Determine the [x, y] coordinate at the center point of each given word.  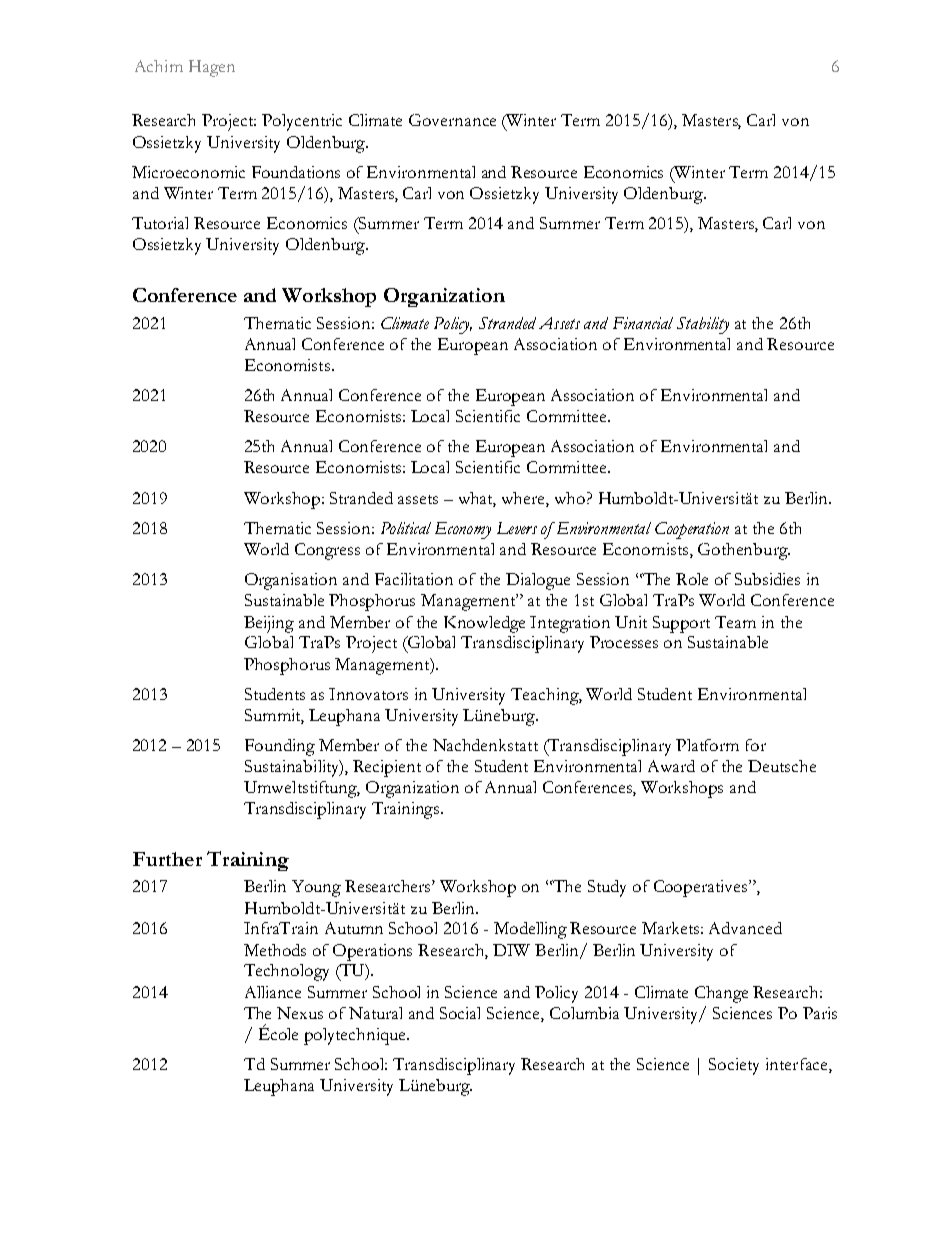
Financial [643, 323]
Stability [703, 325]
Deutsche [782, 766]
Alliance [273, 992]
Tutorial [160, 223]
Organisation [291, 581]
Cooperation [692, 530]
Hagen [212, 68]
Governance [452, 120]
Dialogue [538, 581]
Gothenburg [744, 551]
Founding [280, 747]
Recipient [387, 768]
